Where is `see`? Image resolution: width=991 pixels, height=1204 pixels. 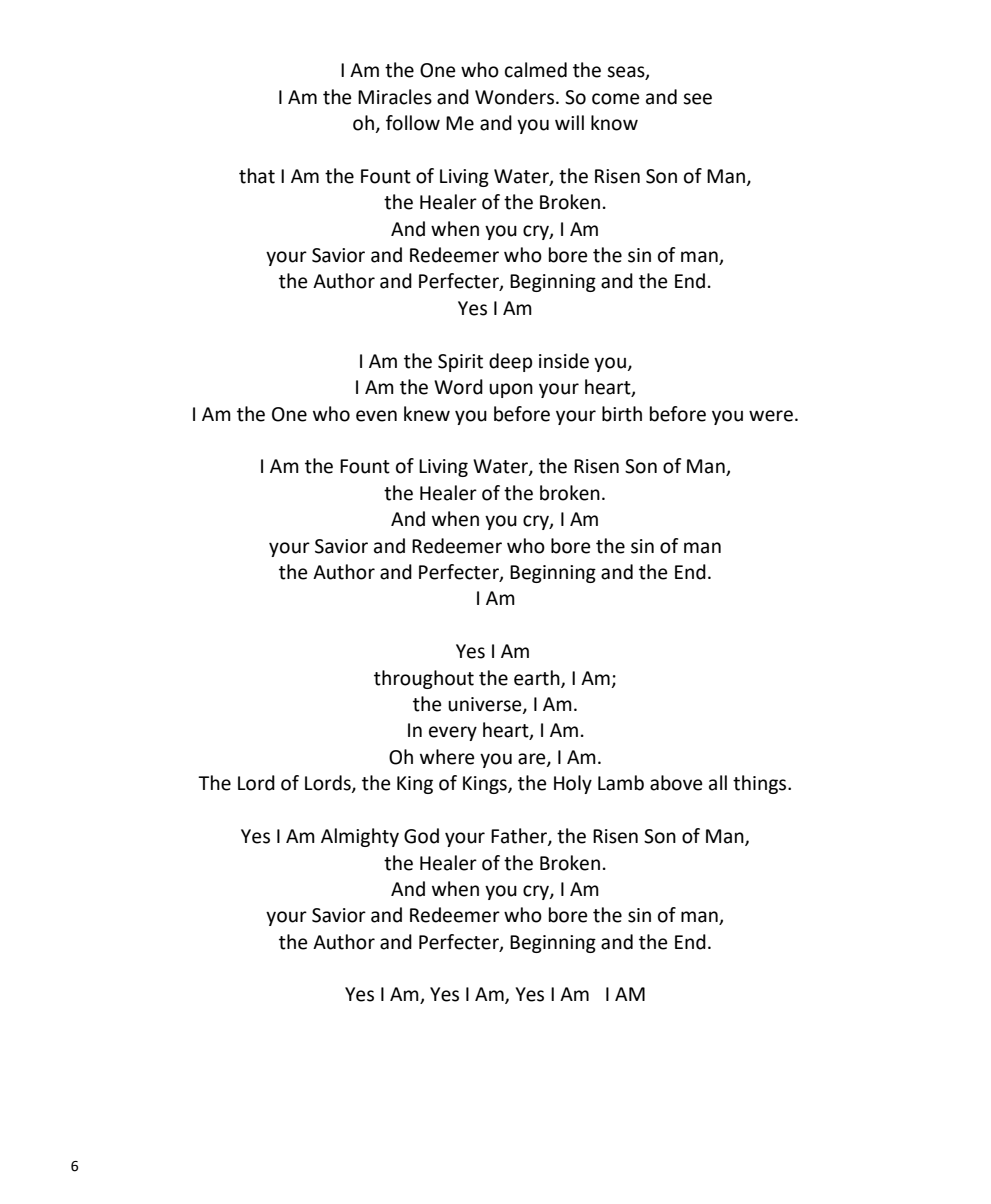 see is located at coordinates (697, 99).
